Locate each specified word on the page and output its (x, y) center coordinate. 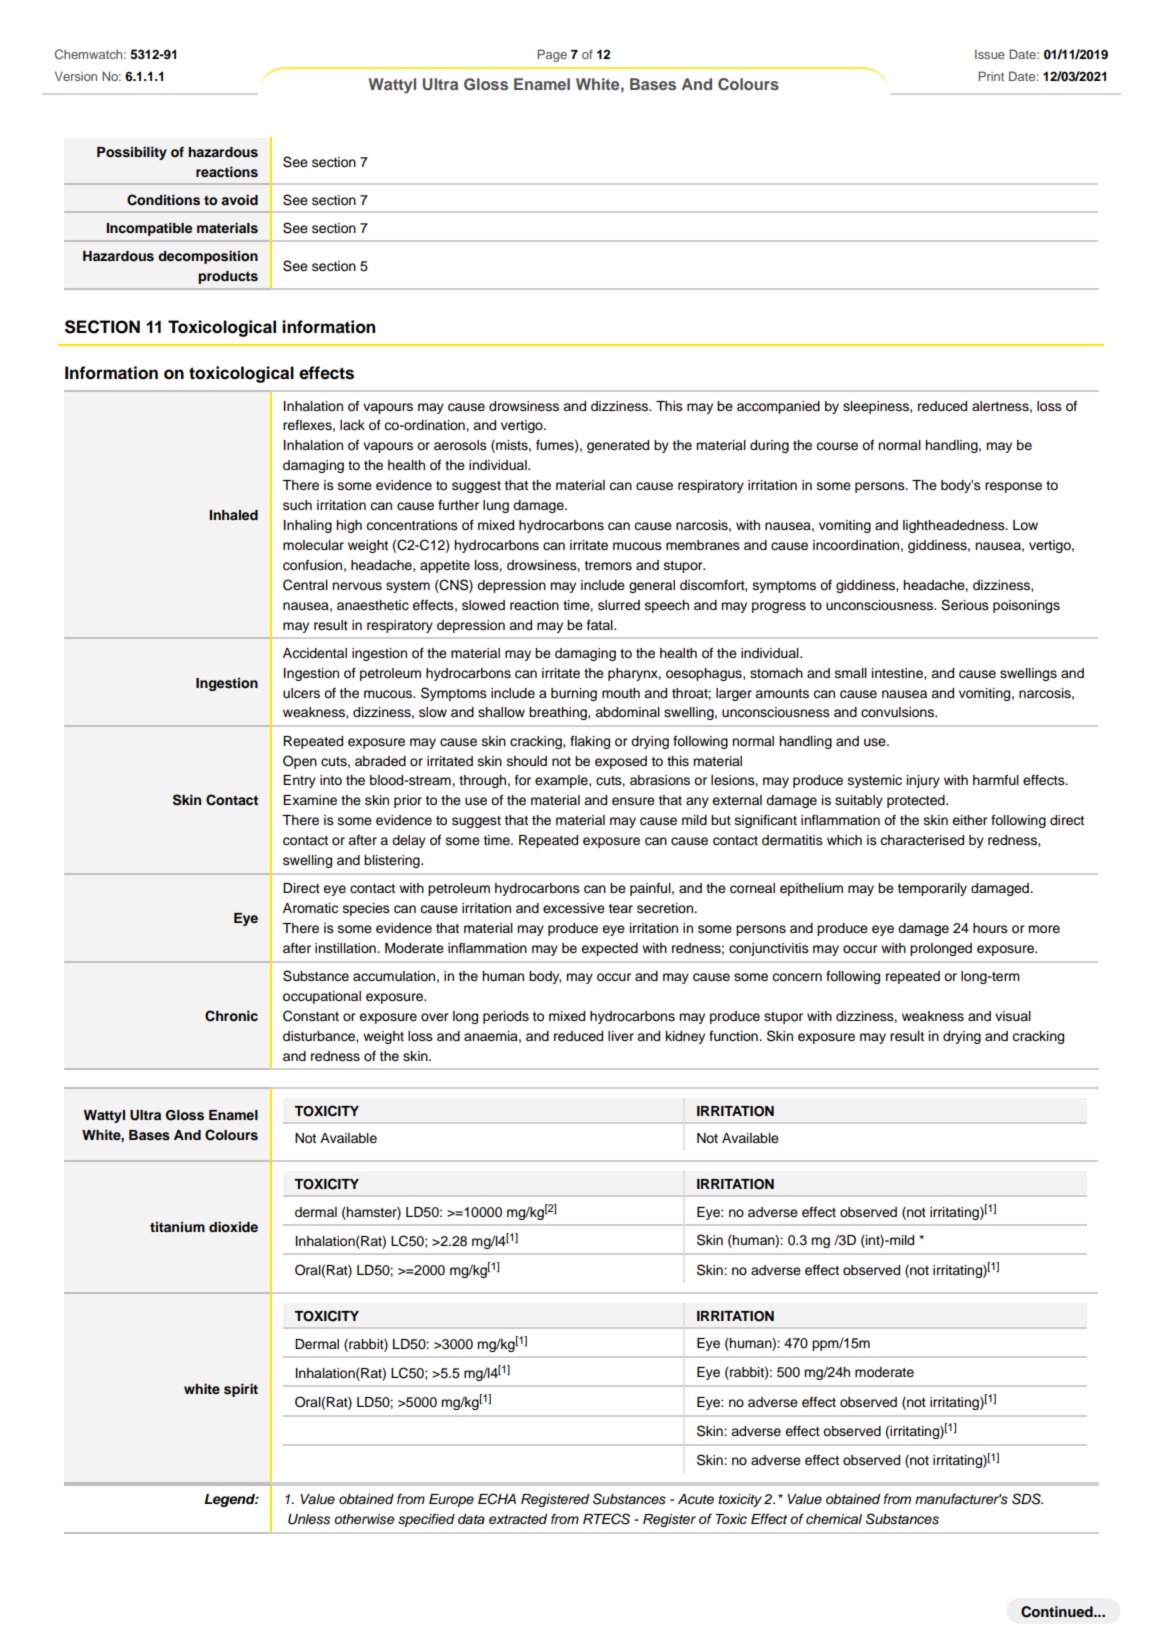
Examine (310, 800)
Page (552, 55)
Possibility (132, 153)
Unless (309, 1519)
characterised (922, 840)
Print (991, 76)
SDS (1027, 1499)
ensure (633, 801)
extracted (518, 1519)
